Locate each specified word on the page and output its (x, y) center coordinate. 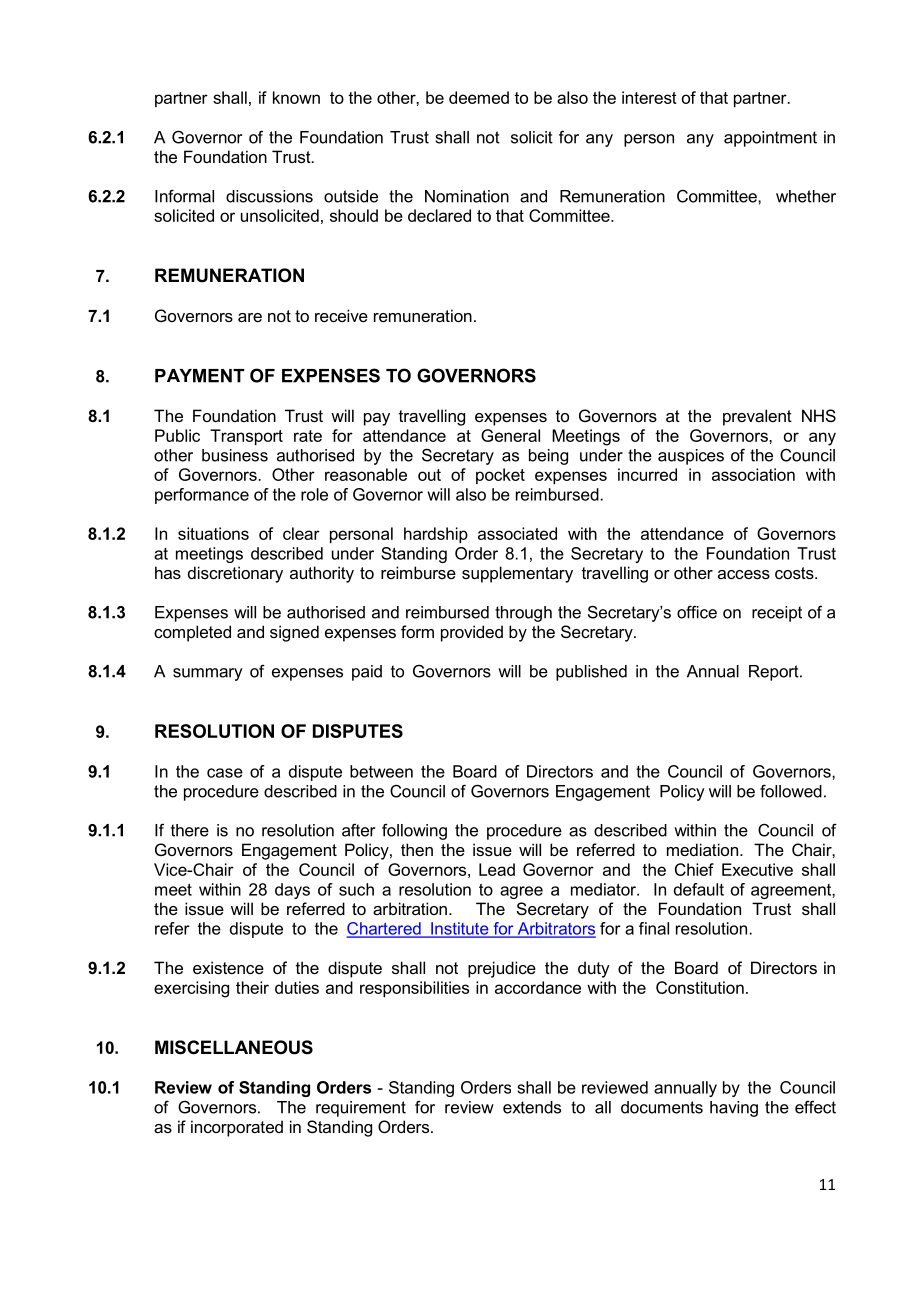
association (753, 474)
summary (208, 674)
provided (472, 633)
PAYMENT (200, 376)
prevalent (757, 417)
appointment (770, 139)
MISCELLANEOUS (234, 1047)
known (296, 97)
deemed (479, 97)
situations (213, 533)
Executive (757, 869)
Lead (497, 869)
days (292, 891)
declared (439, 215)
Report (775, 673)
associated (517, 533)
